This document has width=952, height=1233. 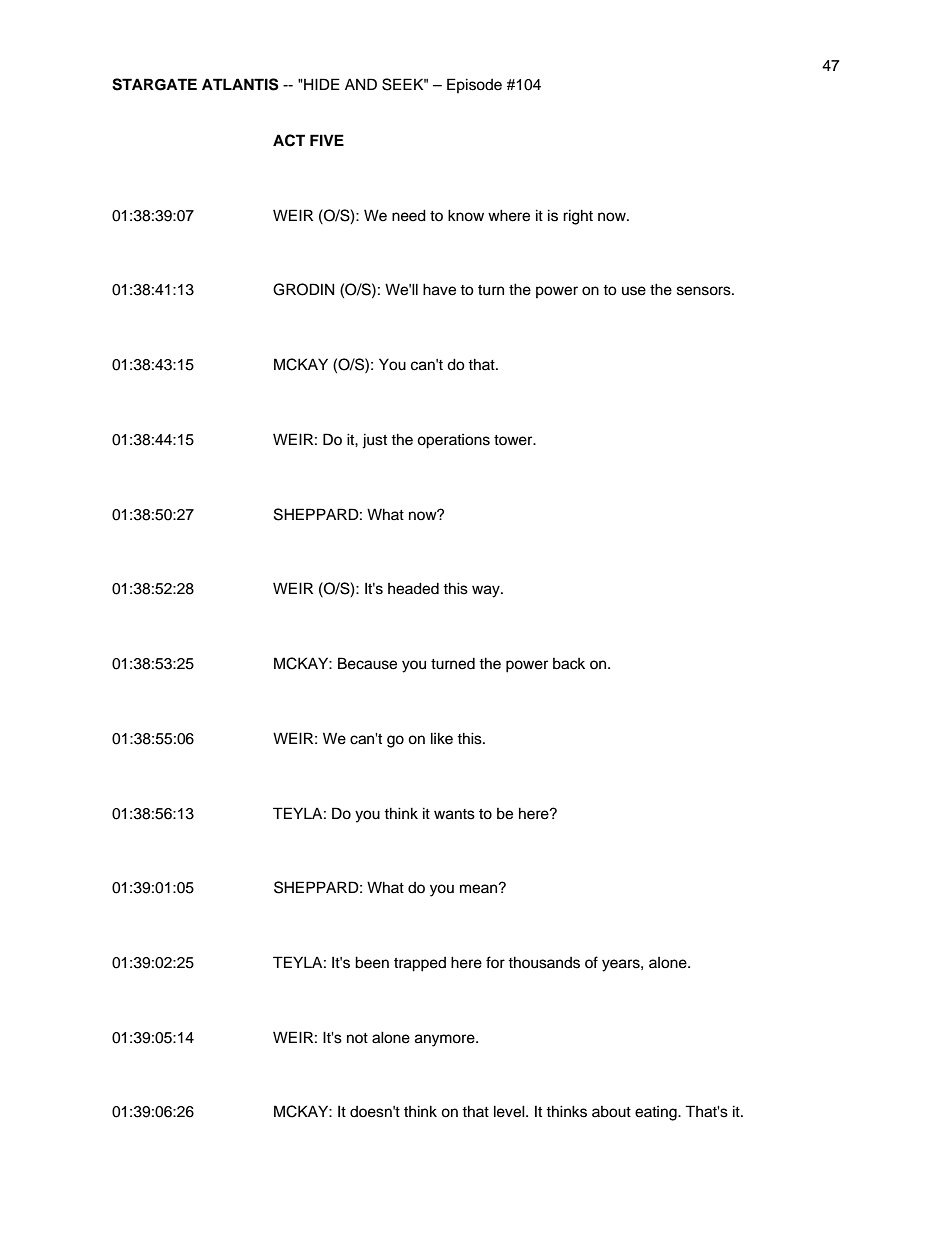 I want to click on about, so click(x=611, y=1112).
